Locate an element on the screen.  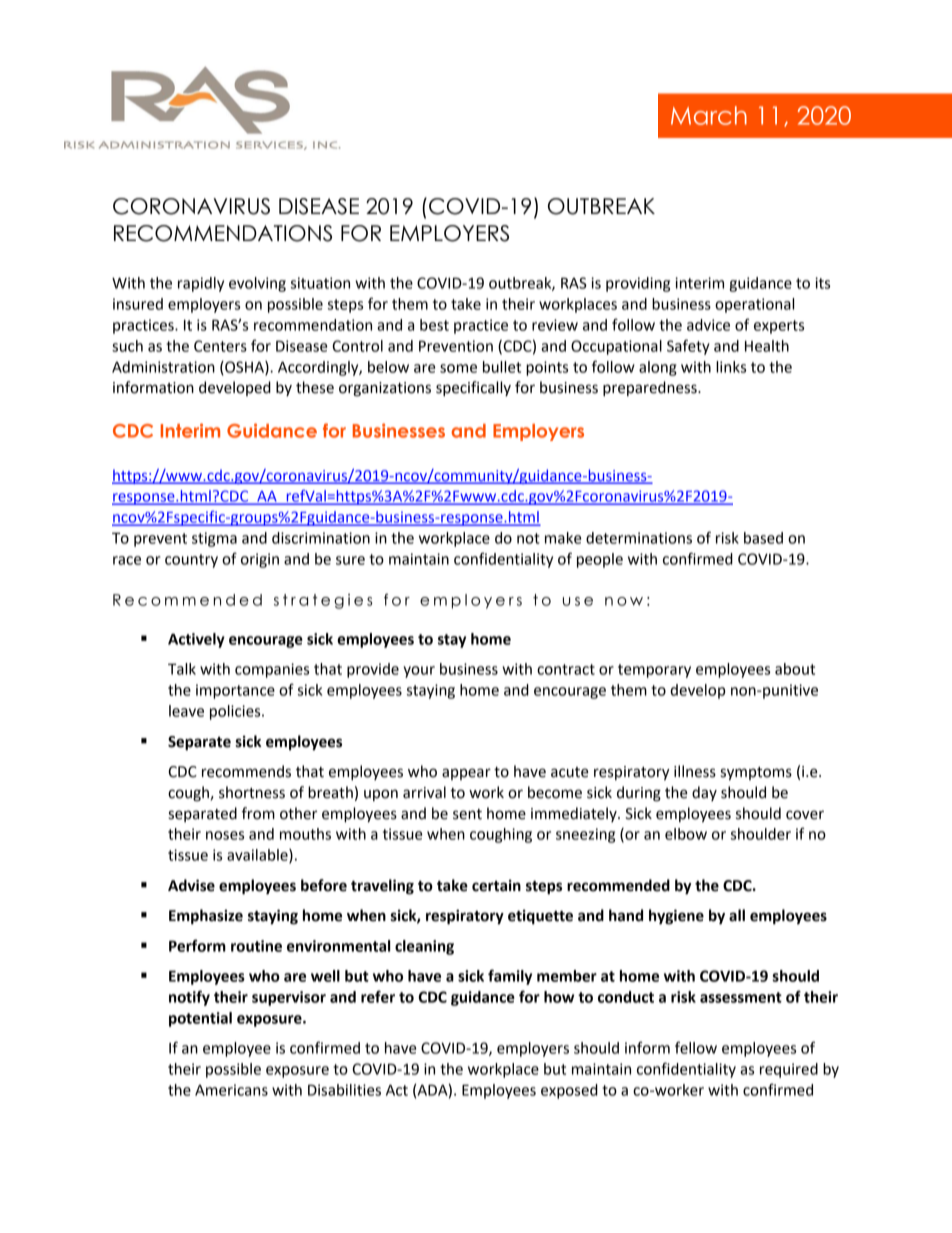
appear is located at coordinates (466, 774).
